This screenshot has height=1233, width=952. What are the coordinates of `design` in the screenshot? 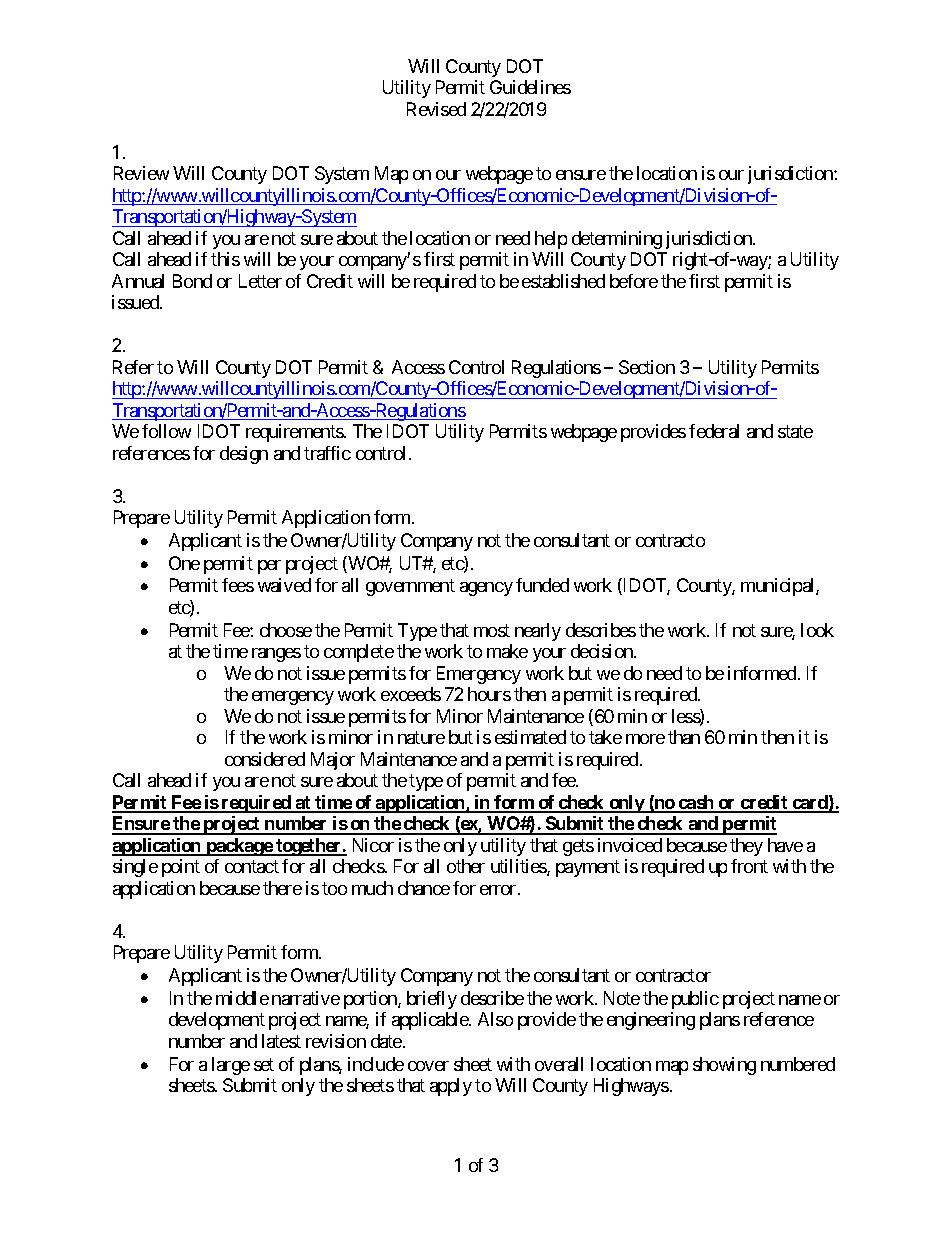 It's located at (244, 455).
